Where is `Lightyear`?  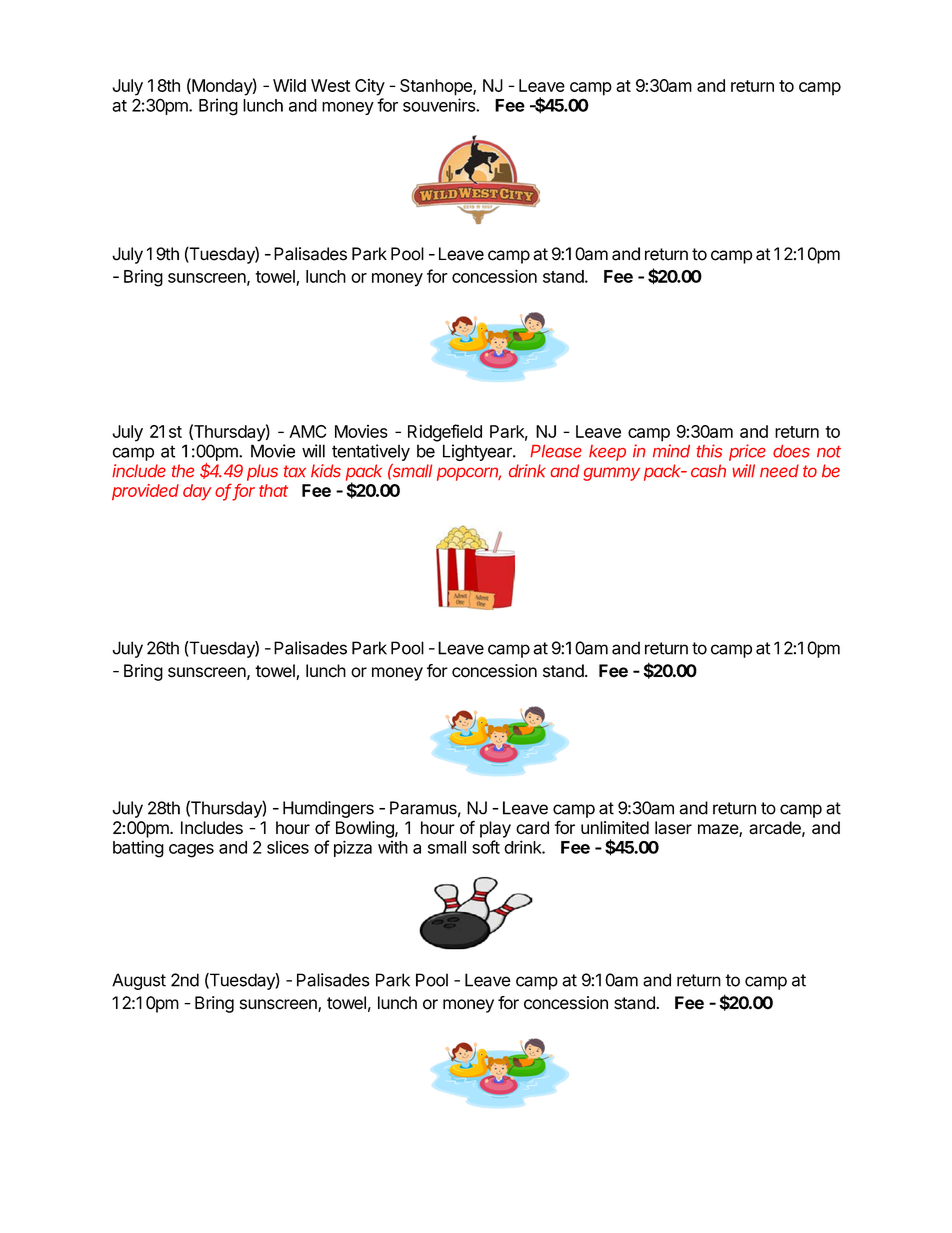 Lightyear is located at coordinates (478, 452).
